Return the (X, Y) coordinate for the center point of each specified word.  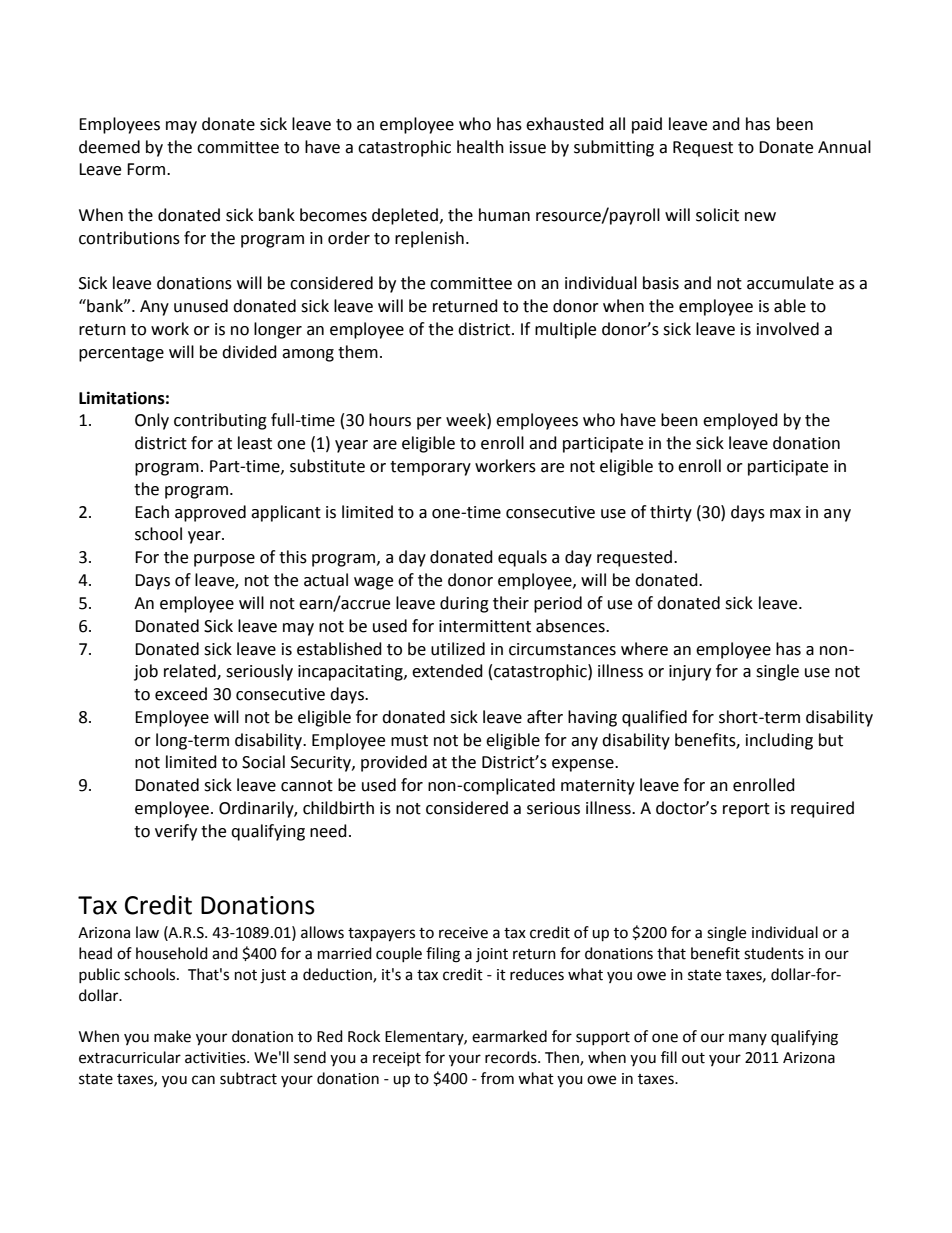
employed (740, 421)
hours (390, 420)
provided (394, 763)
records (512, 1057)
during (464, 604)
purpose (224, 560)
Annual (844, 147)
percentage (121, 354)
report (746, 810)
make (172, 1036)
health (480, 147)
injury (690, 673)
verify (176, 832)
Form (147, 169)
